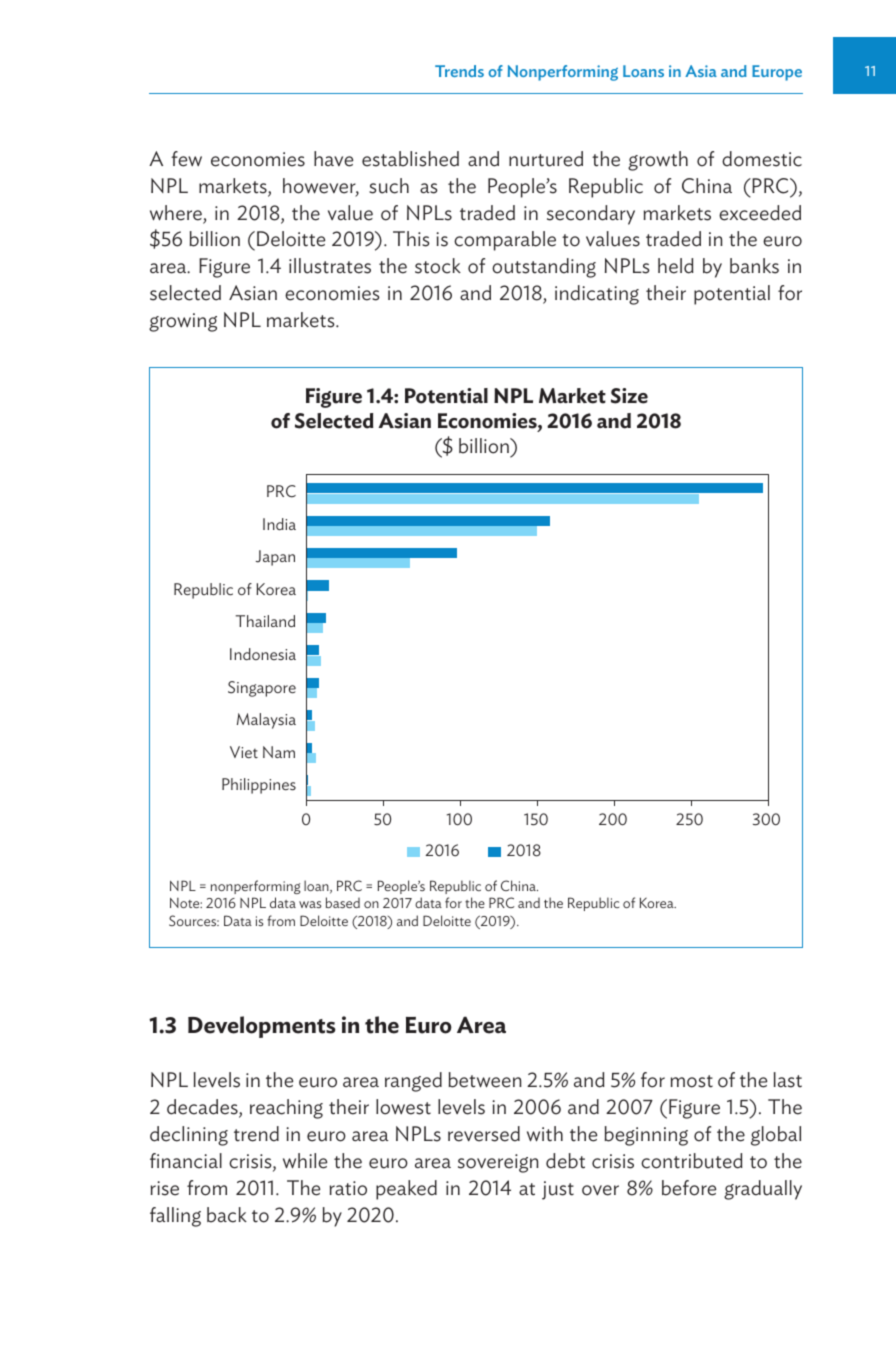 The image size is (896, 1345). What do you see at coordinates (485, 1080) in the page?
I see `between` at bounding box center [485, 1080].
